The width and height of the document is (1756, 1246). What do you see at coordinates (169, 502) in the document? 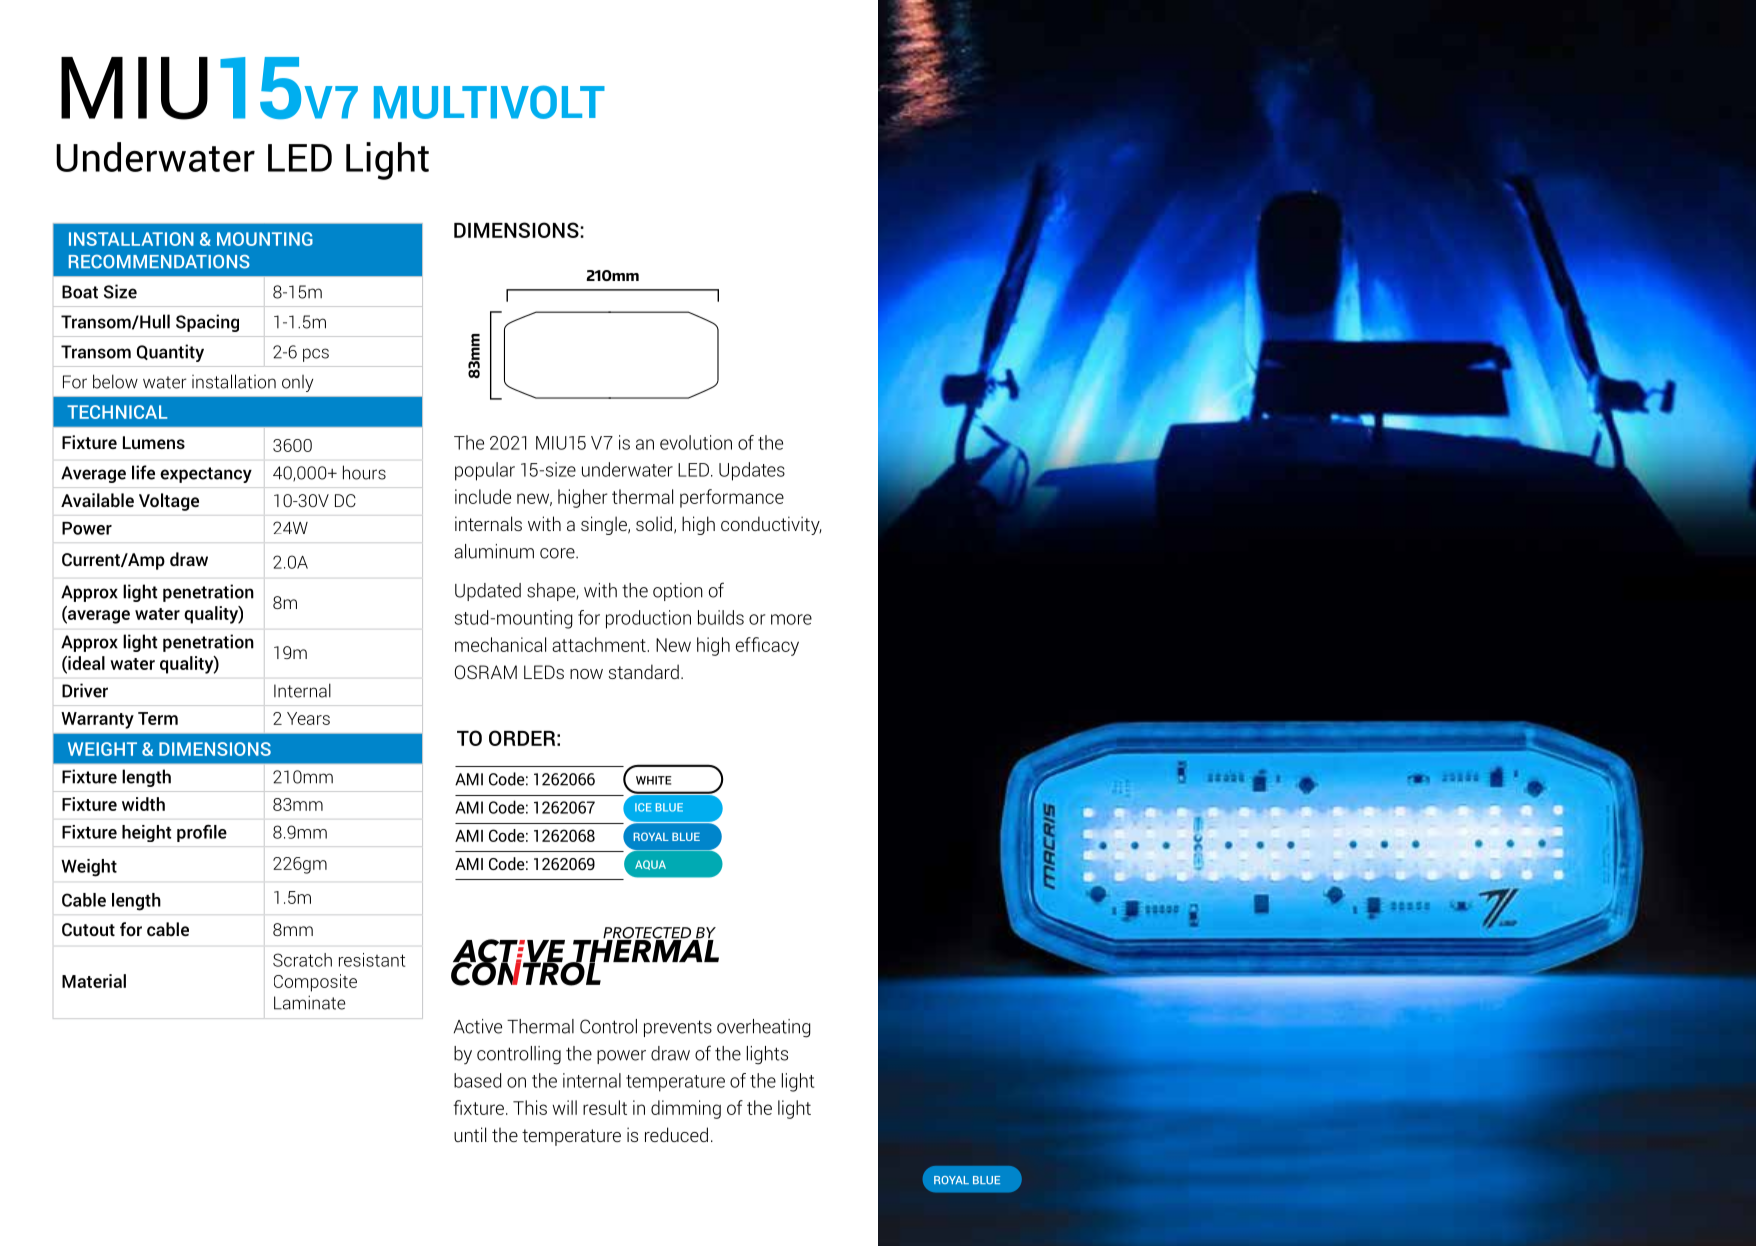
I see `Voltage` at bounding box center [169, 502].
